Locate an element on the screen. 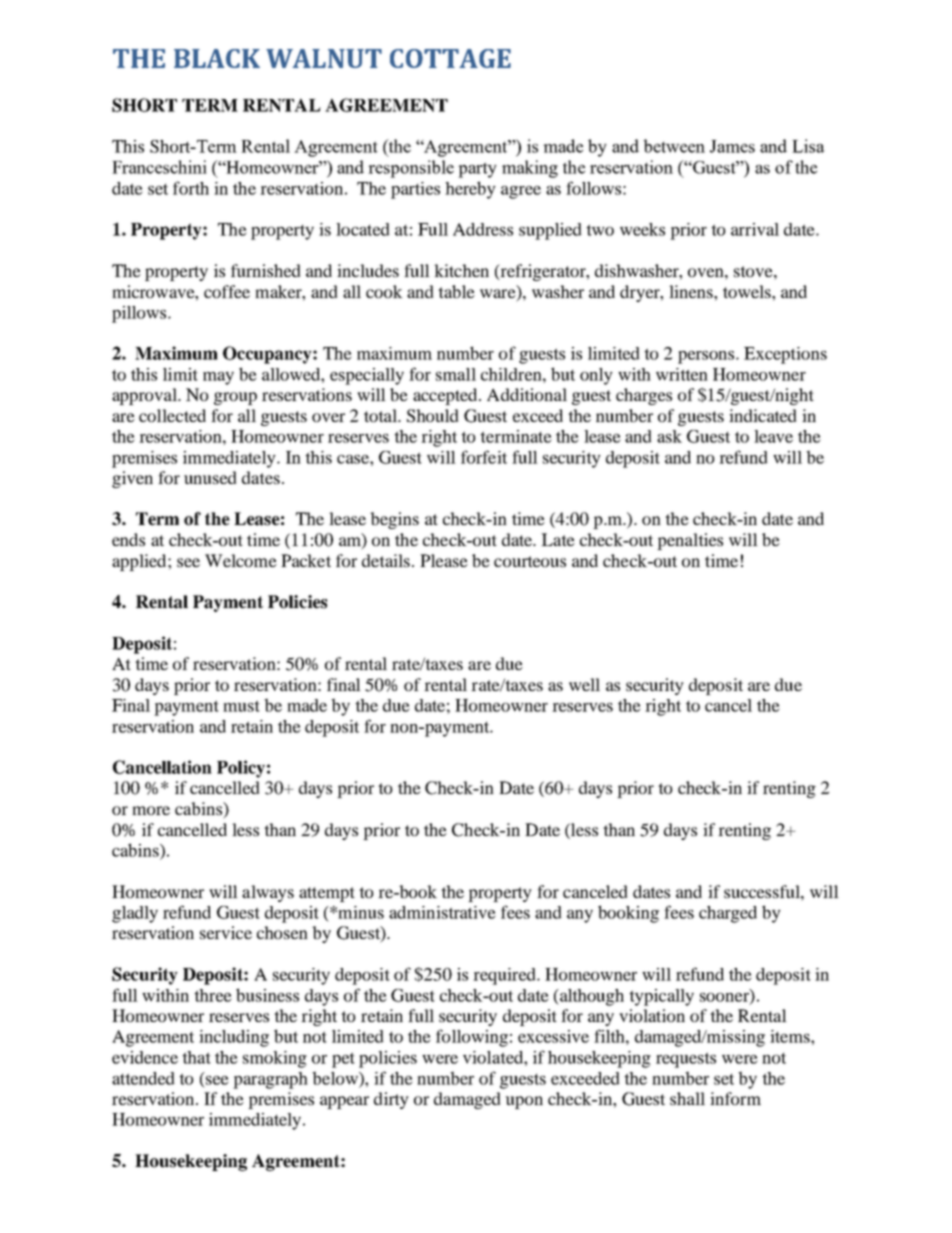 The image size is (952, 1233). small is located at coordinates (456, 374).
